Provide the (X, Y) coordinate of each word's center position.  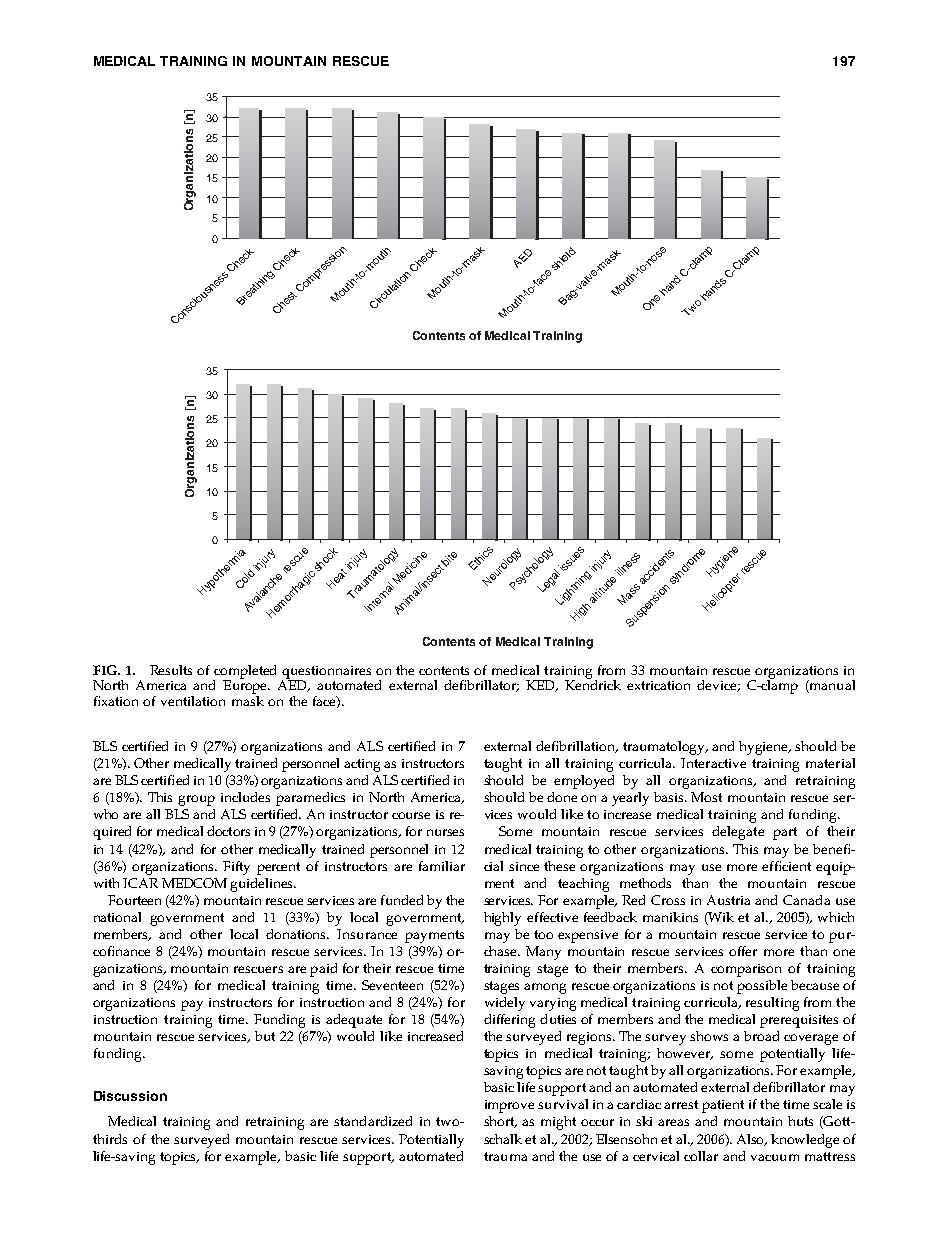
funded (402, 900)
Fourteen (134, 900)
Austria (728, 900)
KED (542, 686)
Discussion (130, 1096)
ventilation (193, 701)
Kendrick (593, 684)
